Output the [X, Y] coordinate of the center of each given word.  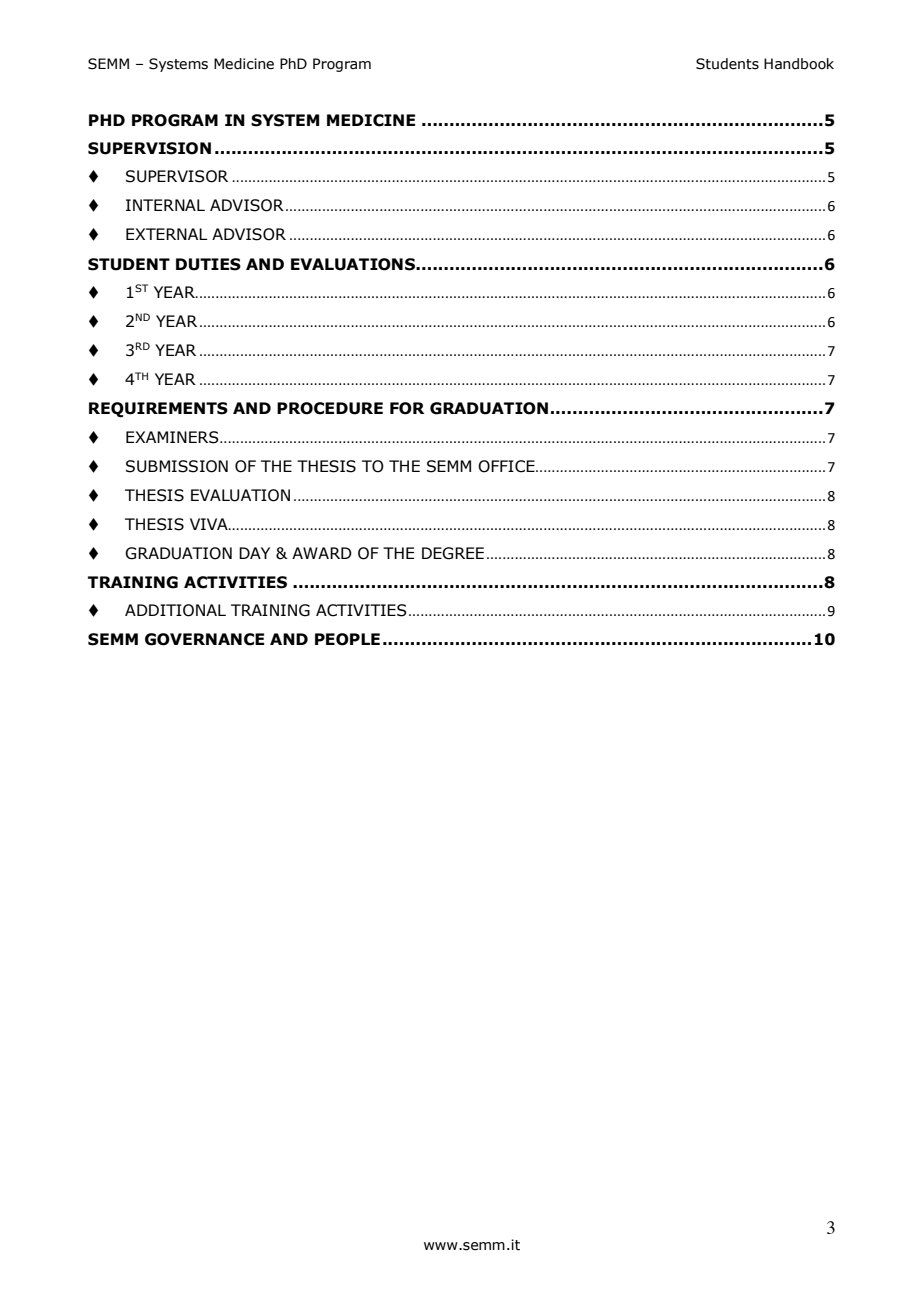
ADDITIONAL [175, 610]
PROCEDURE [330, 408]
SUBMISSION [177, 466]
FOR [407, 408]
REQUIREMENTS [158, 410]
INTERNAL [165, 205]
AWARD [322, 553]
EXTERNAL [167, 234]
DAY [254, 553]
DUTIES [208, 264]
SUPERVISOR [177, 176]
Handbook [799, 64]
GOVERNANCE [204, 639]
